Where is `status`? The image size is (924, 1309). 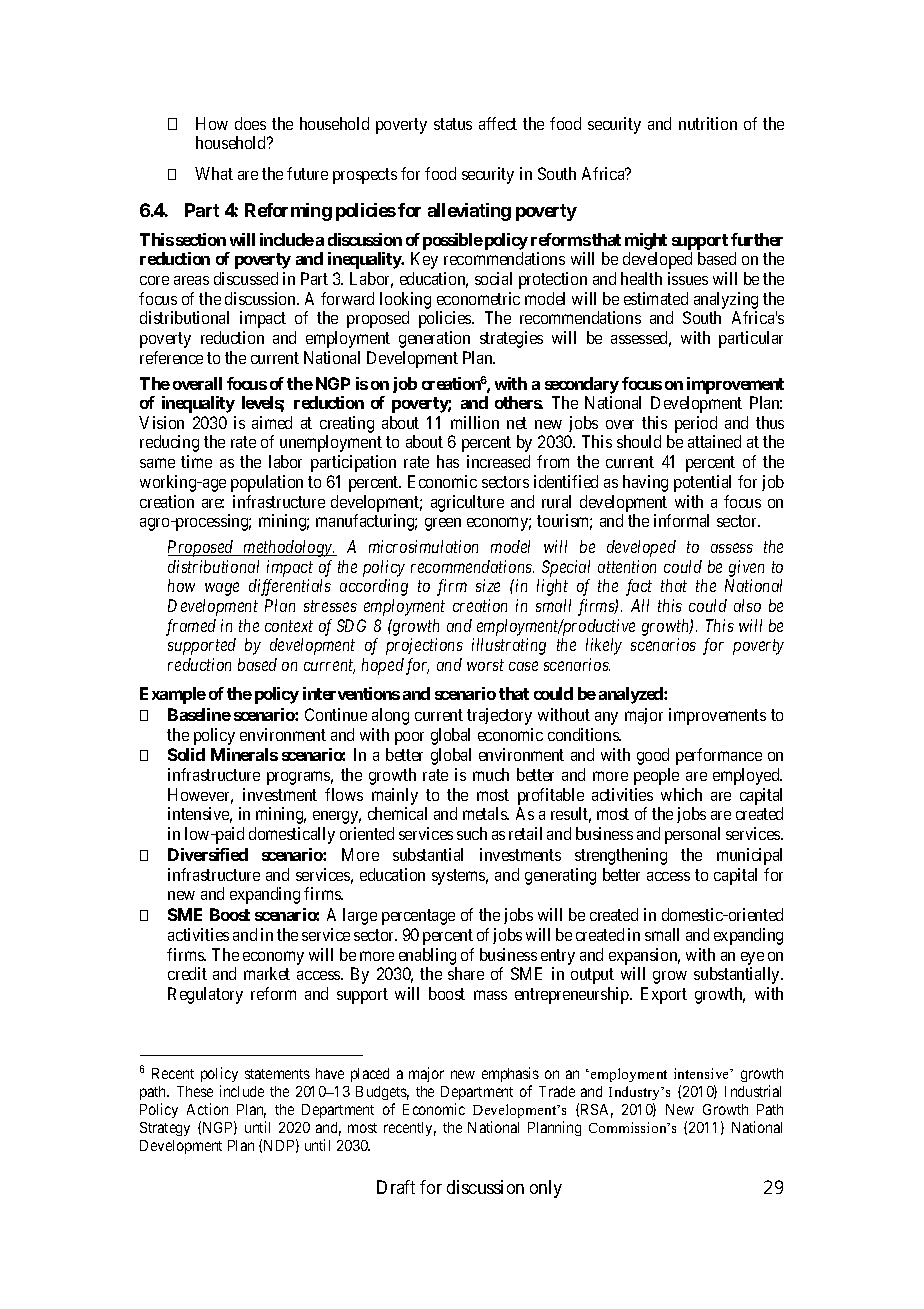 status is located at coordinates (453, 124).
